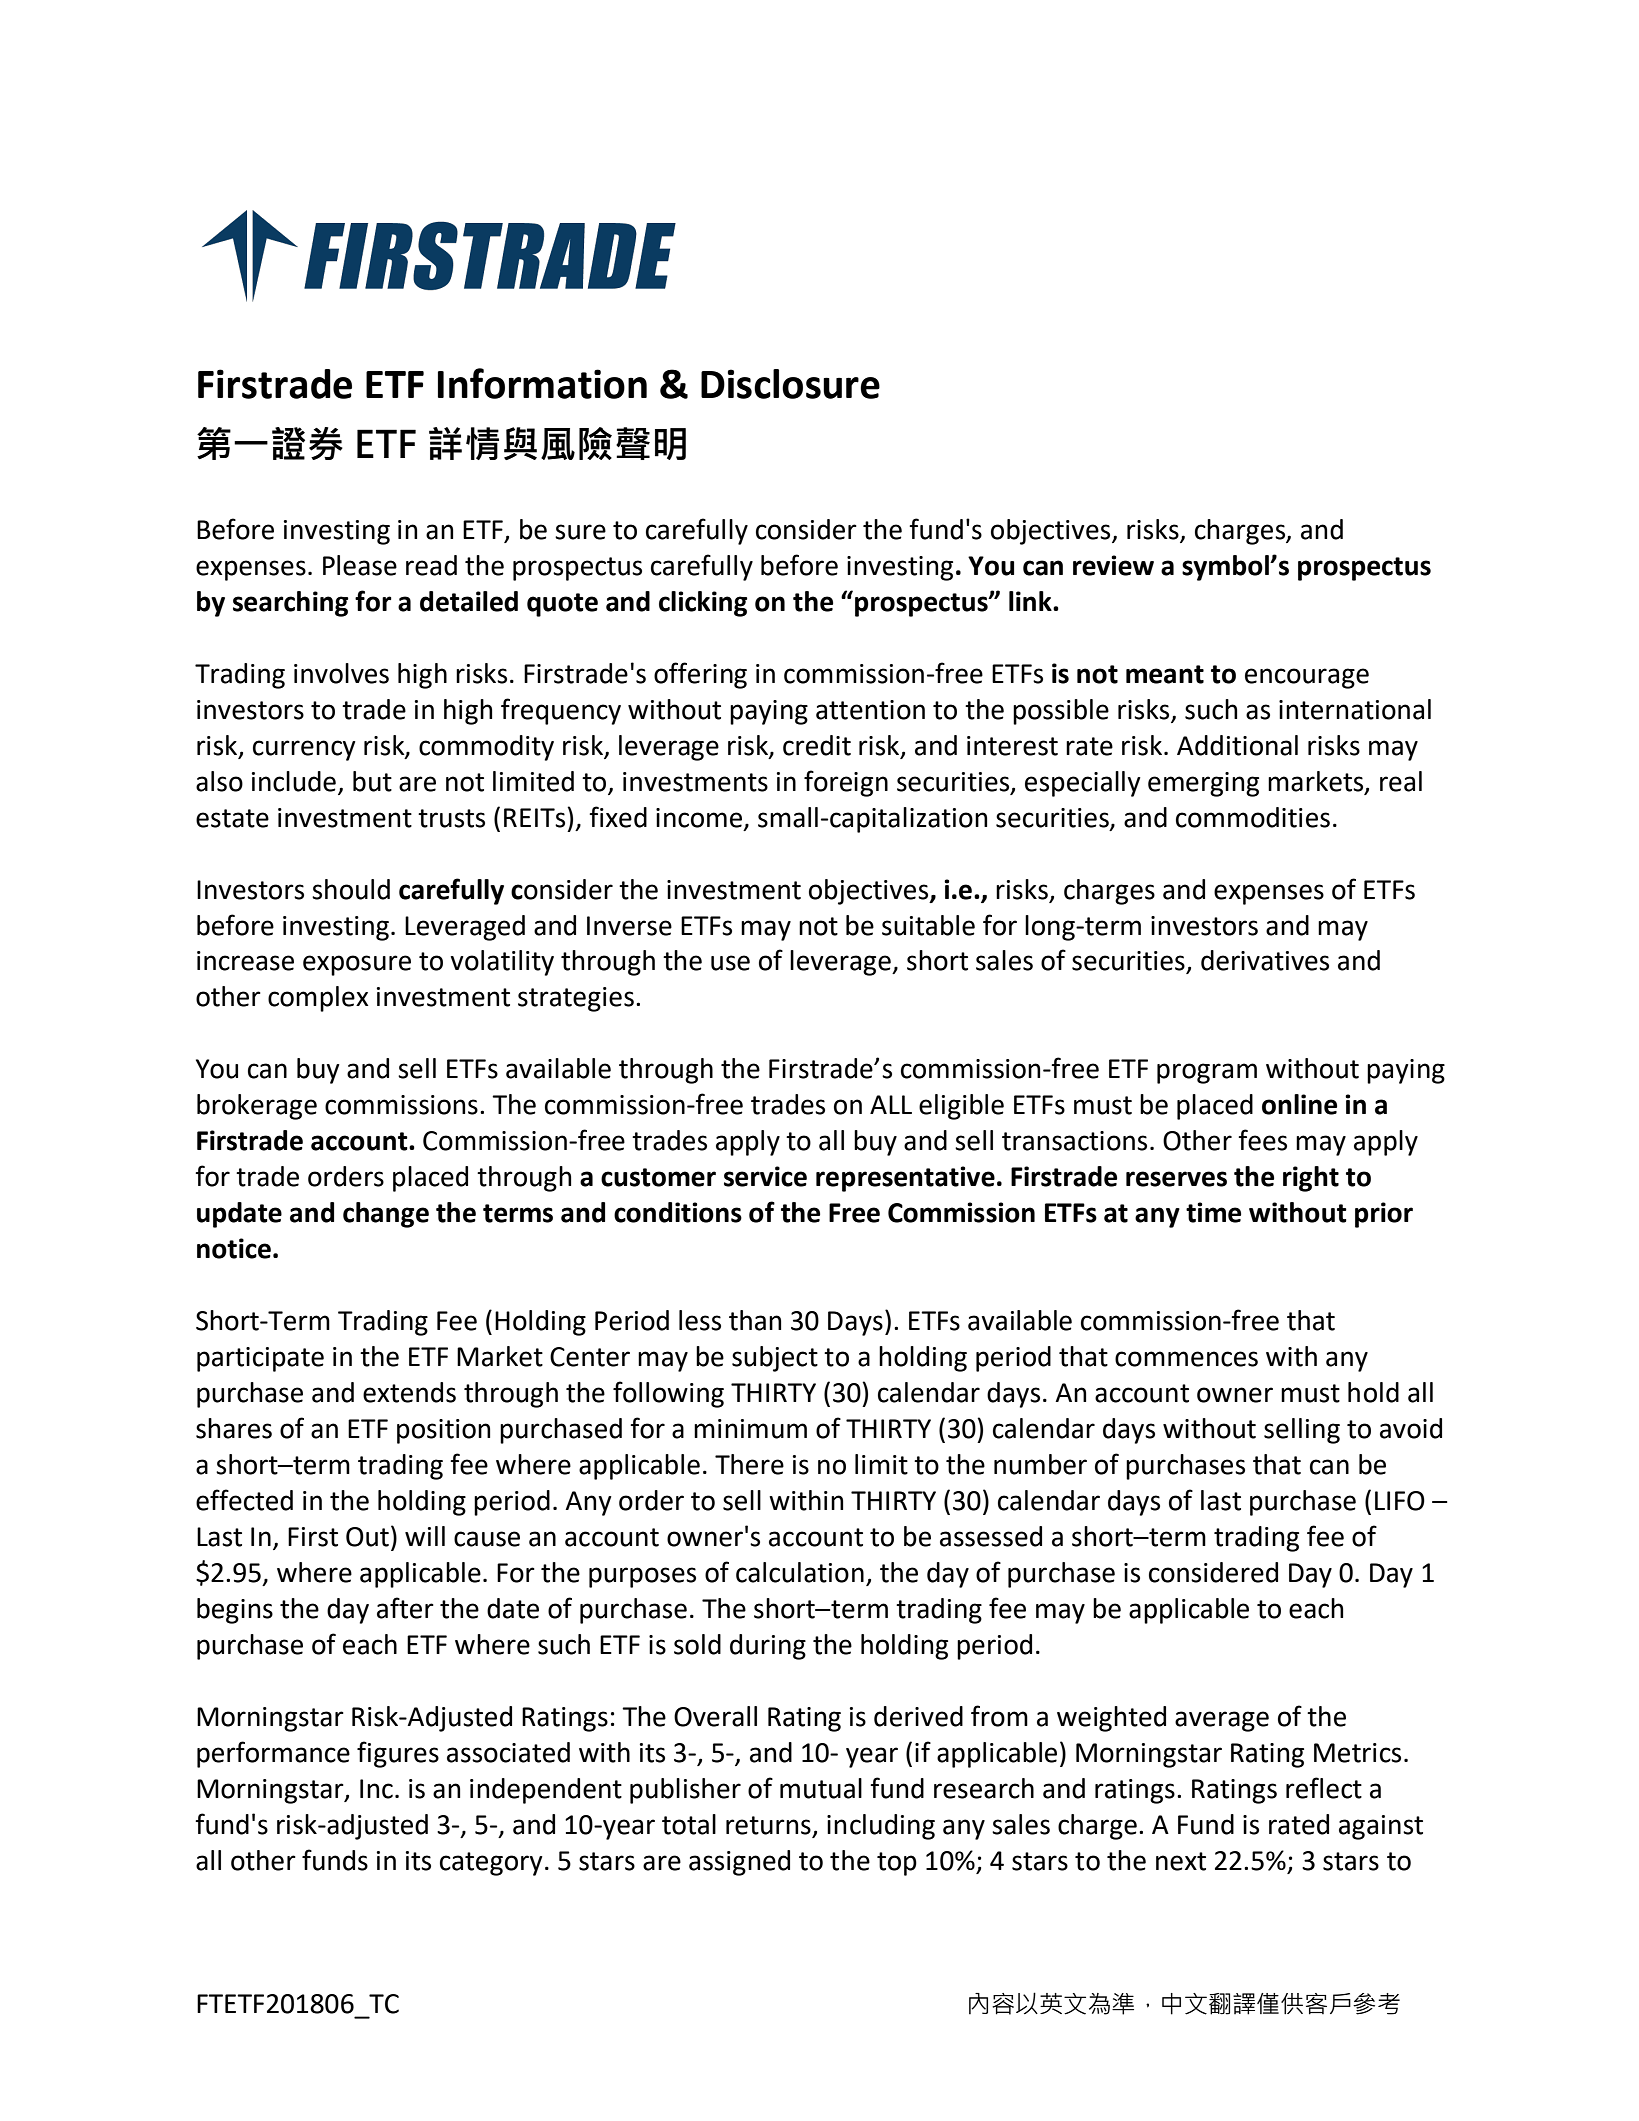  I want to click on brokerage, so click(257, 1107).
